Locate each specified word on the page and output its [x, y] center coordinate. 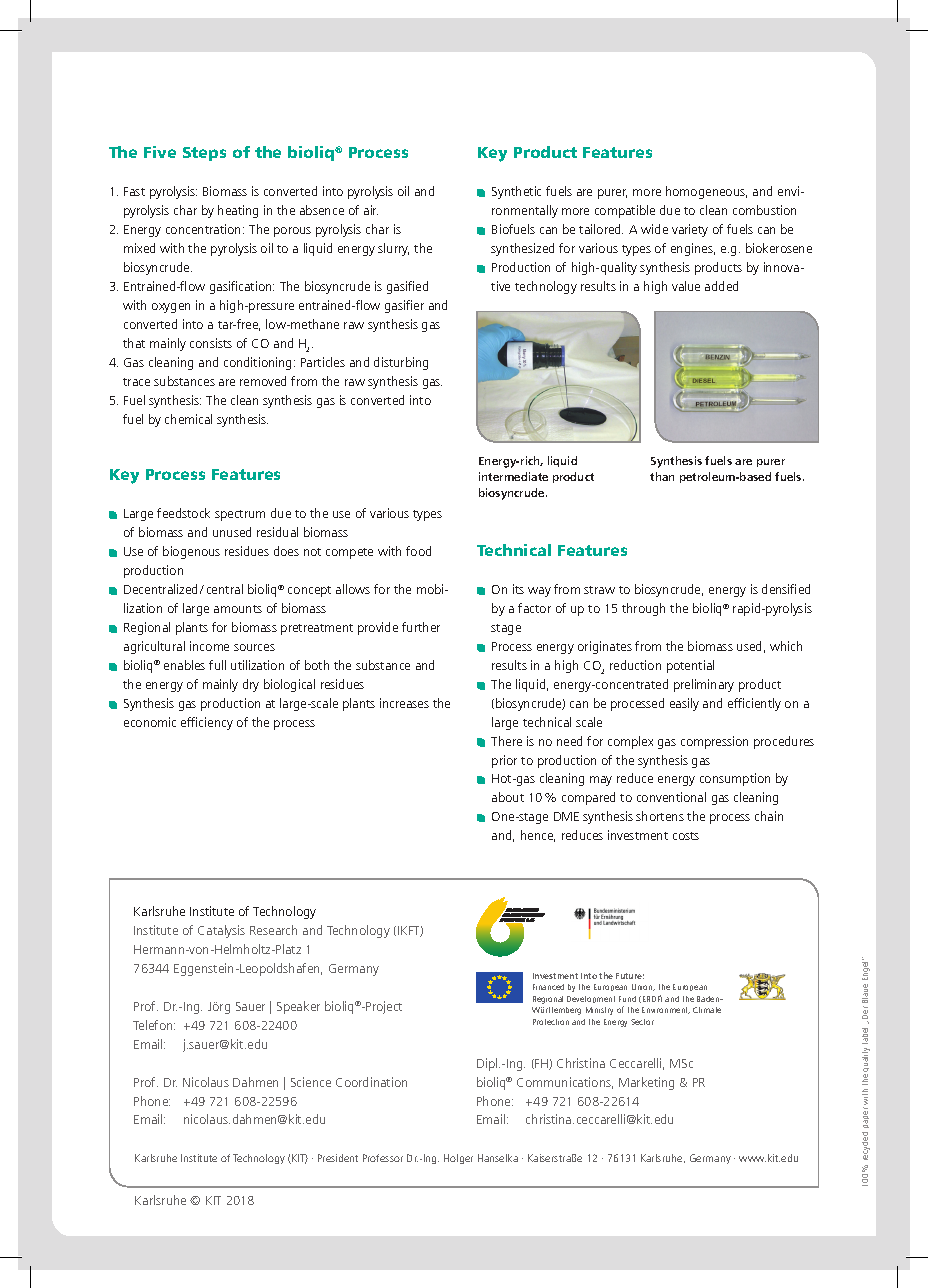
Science [311, 1082]
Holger [458, 1159]
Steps [204, 154]
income [209, 646]
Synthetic [516, 192]
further [421, 627]
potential [690, 666]
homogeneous [706, 192]
